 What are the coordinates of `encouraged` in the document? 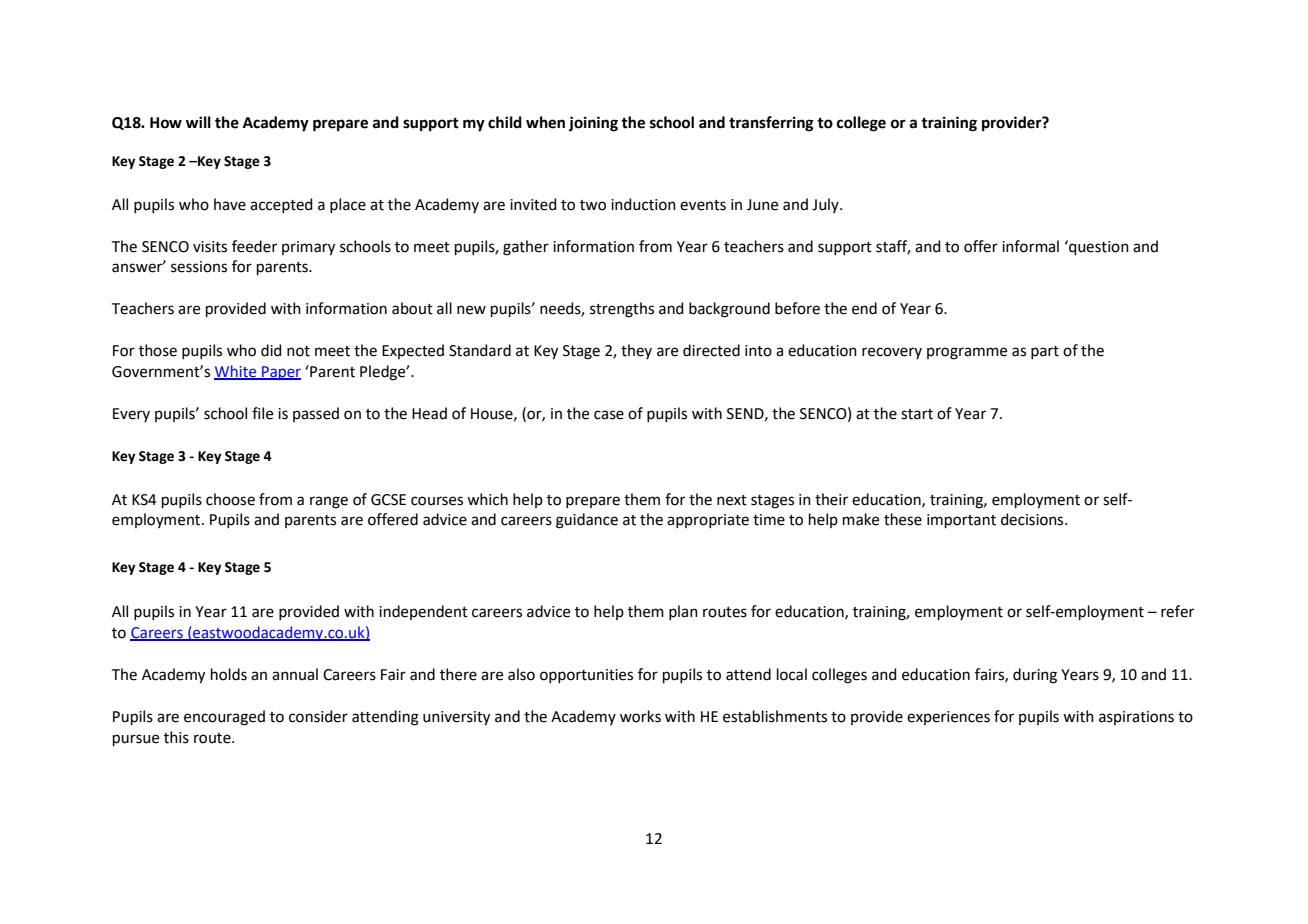 It's located at (224, 718).
